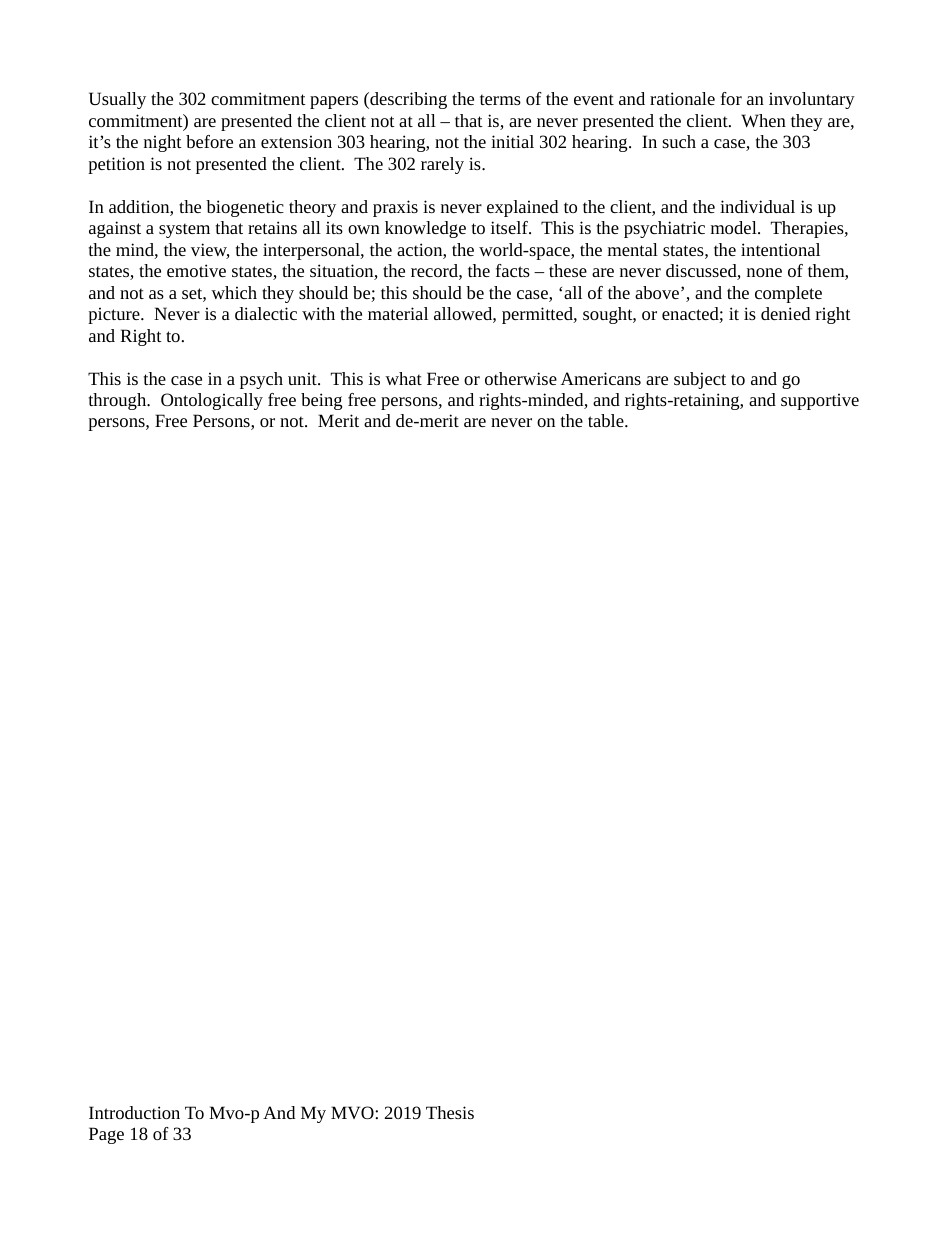 The image size is (952, 1233). I want to click on Introduction, so click(134, 1112).
